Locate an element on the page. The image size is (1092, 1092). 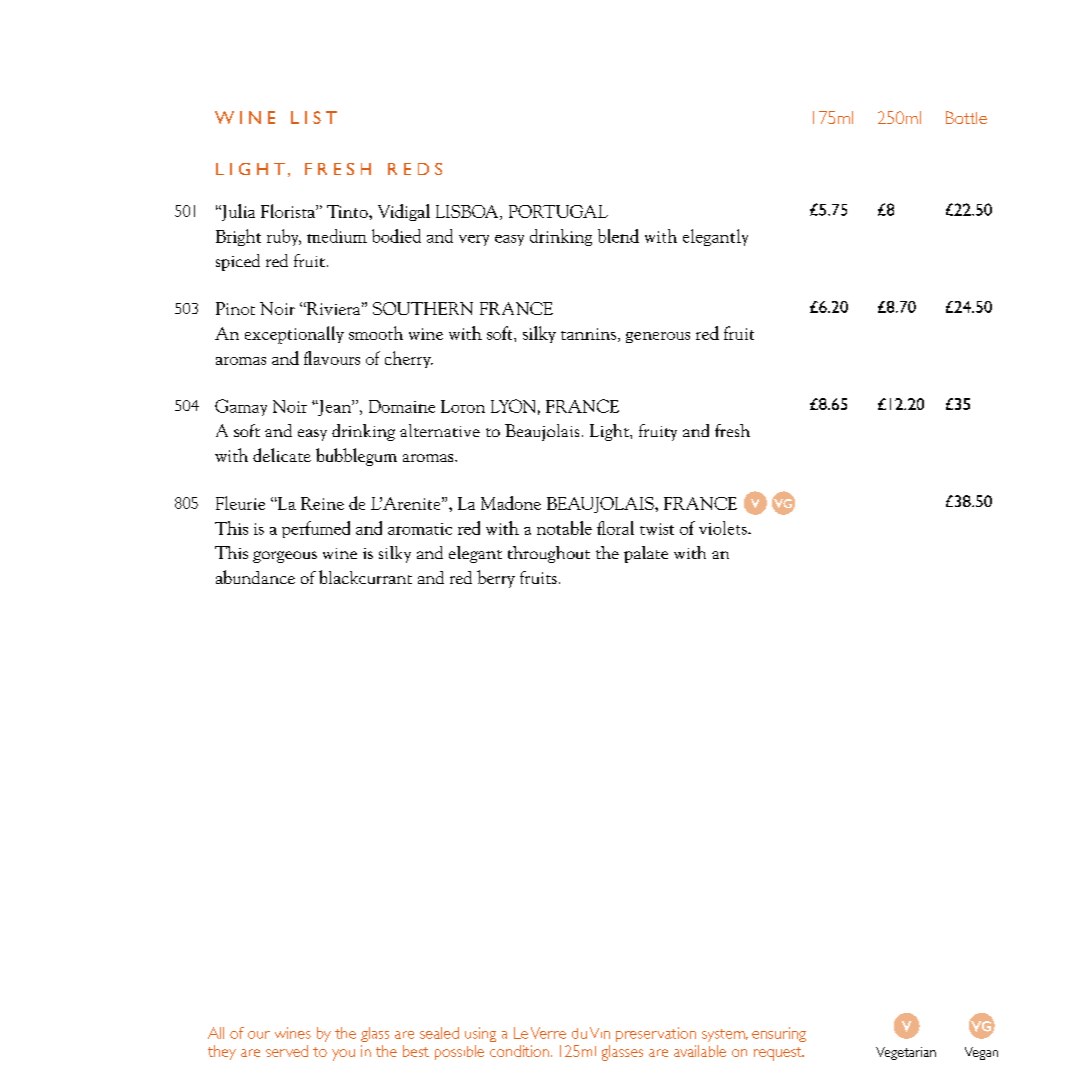
violets is located at coordinates (724, 528).
